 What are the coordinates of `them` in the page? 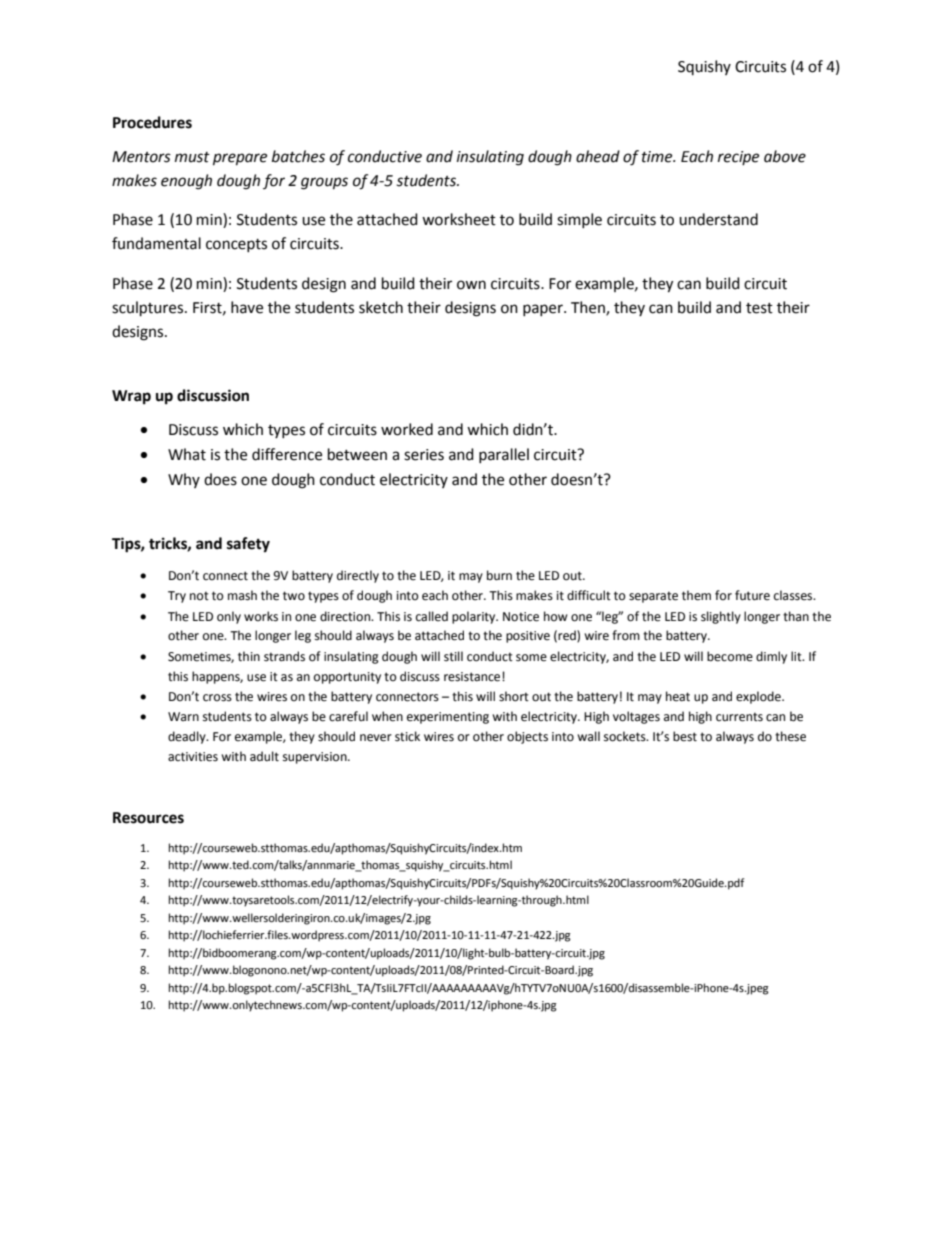 It's located at (696, 595).
